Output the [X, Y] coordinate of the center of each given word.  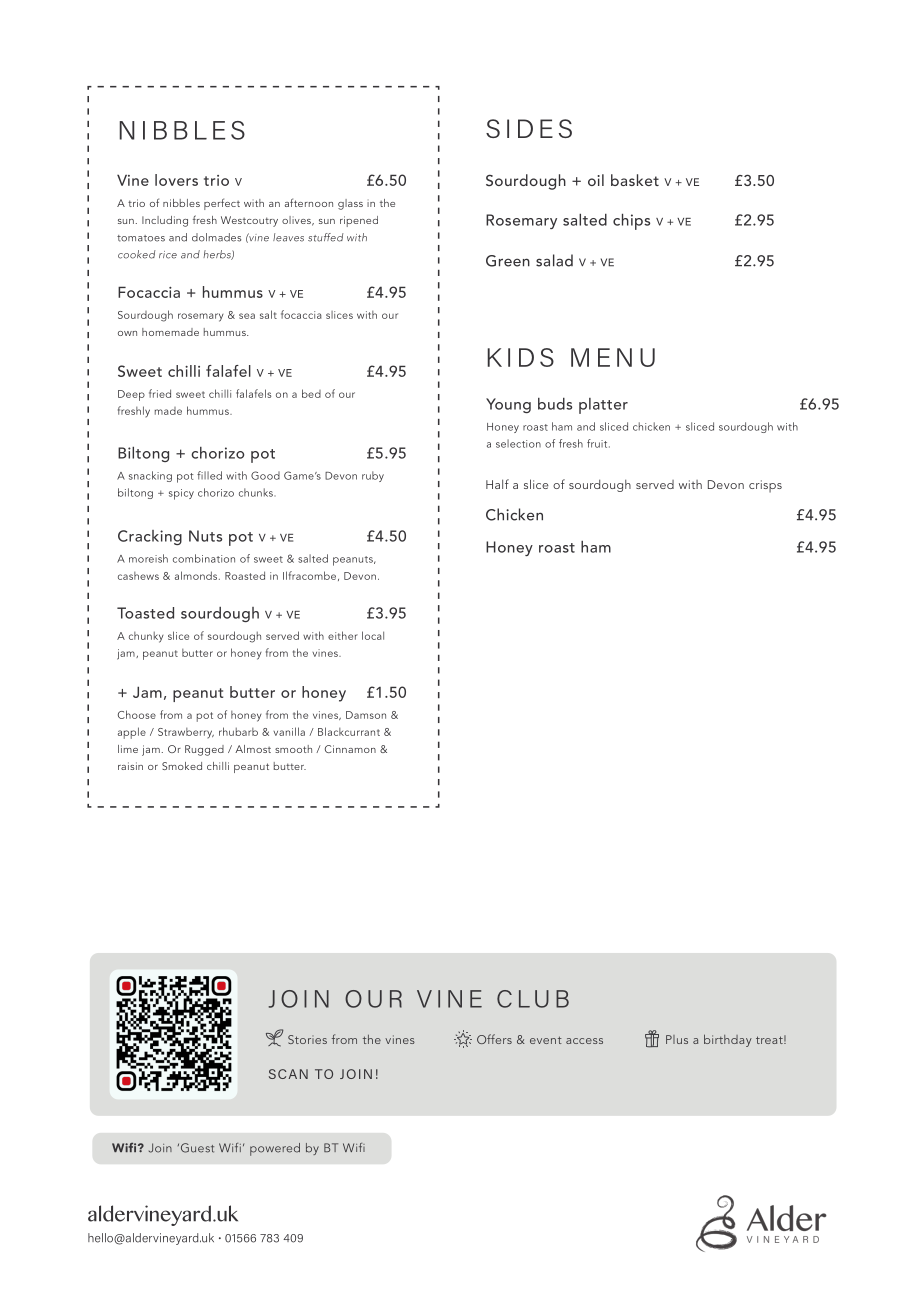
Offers [494, 1039]
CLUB [533, 999]
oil [596, 180]
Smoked [182, 766]
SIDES [529, 128]
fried [160, 393]
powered [275, 1149]
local [373, 635]
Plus [677, 1039]
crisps [765, 486]
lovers [176, 180]
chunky [146, 637]
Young [508, 405]
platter [603, 406]
